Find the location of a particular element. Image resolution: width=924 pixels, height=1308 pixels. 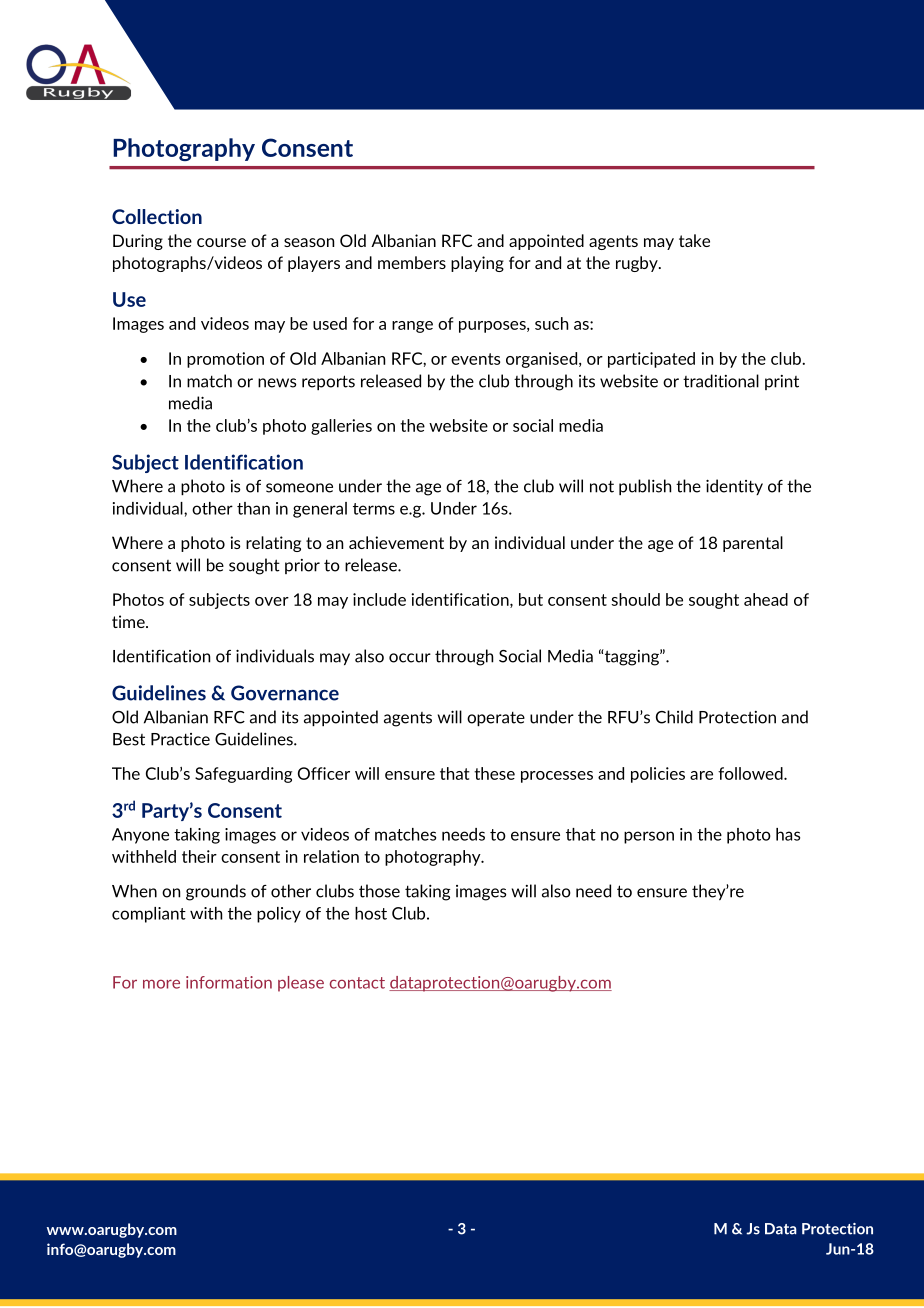

than is located at coordinates (253, 508).
